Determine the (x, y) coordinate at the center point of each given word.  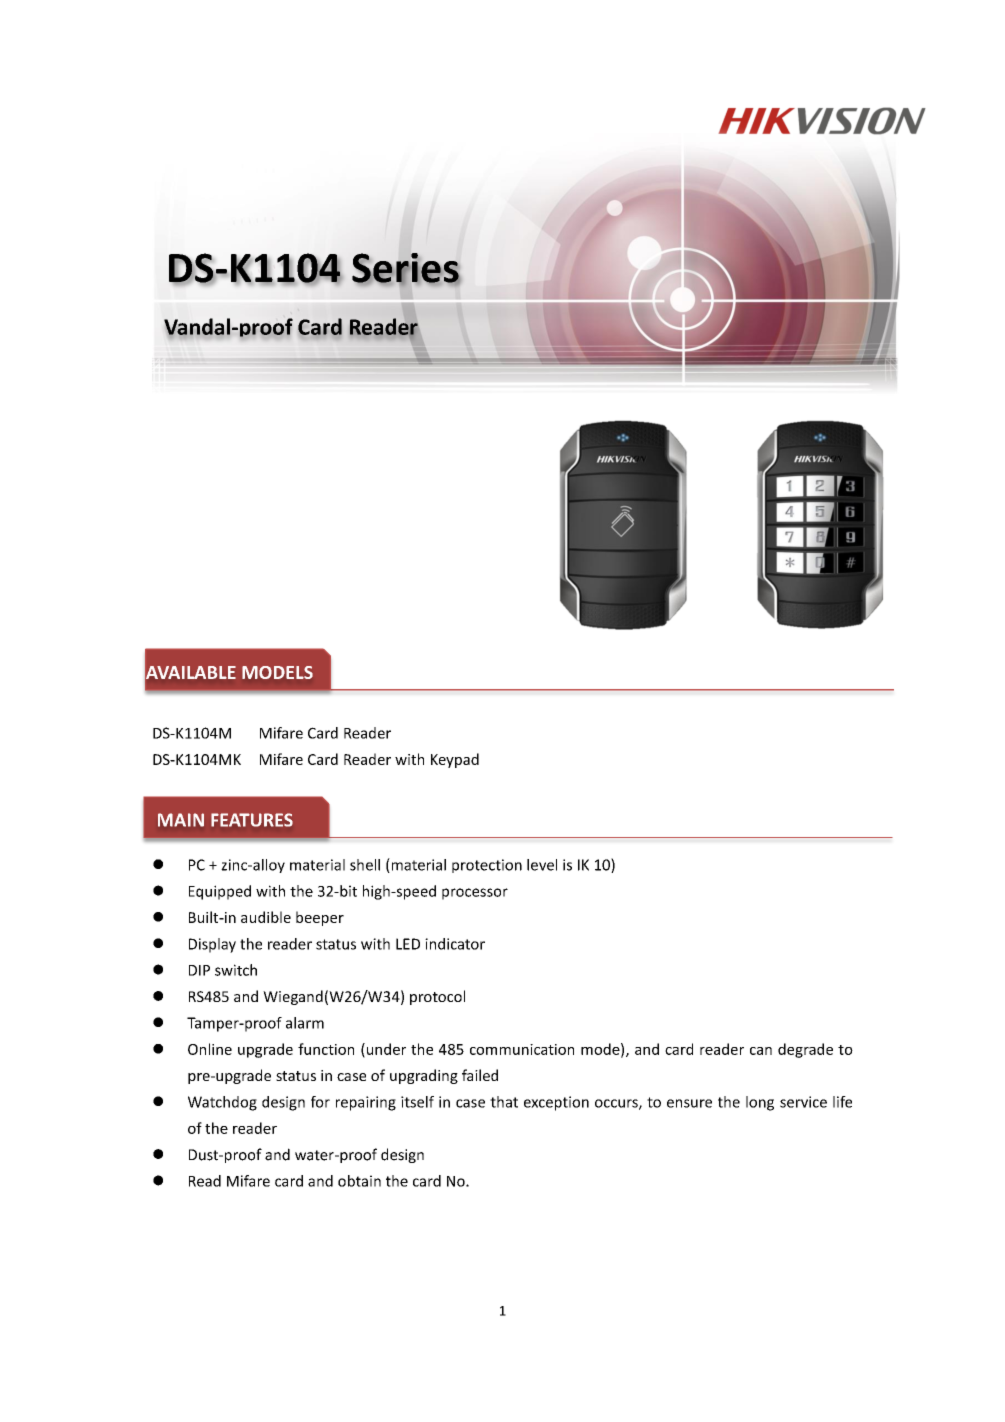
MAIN (181, 820)
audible (266, 917)
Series (406, 269)
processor (475, 894)
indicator (455, 944)
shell (365, 865)
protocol (437, 997)
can (761, 1051)
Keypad (455, 760)
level (542, 865)
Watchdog (222, 1103)
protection (487, 866)
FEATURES (252, 820)
